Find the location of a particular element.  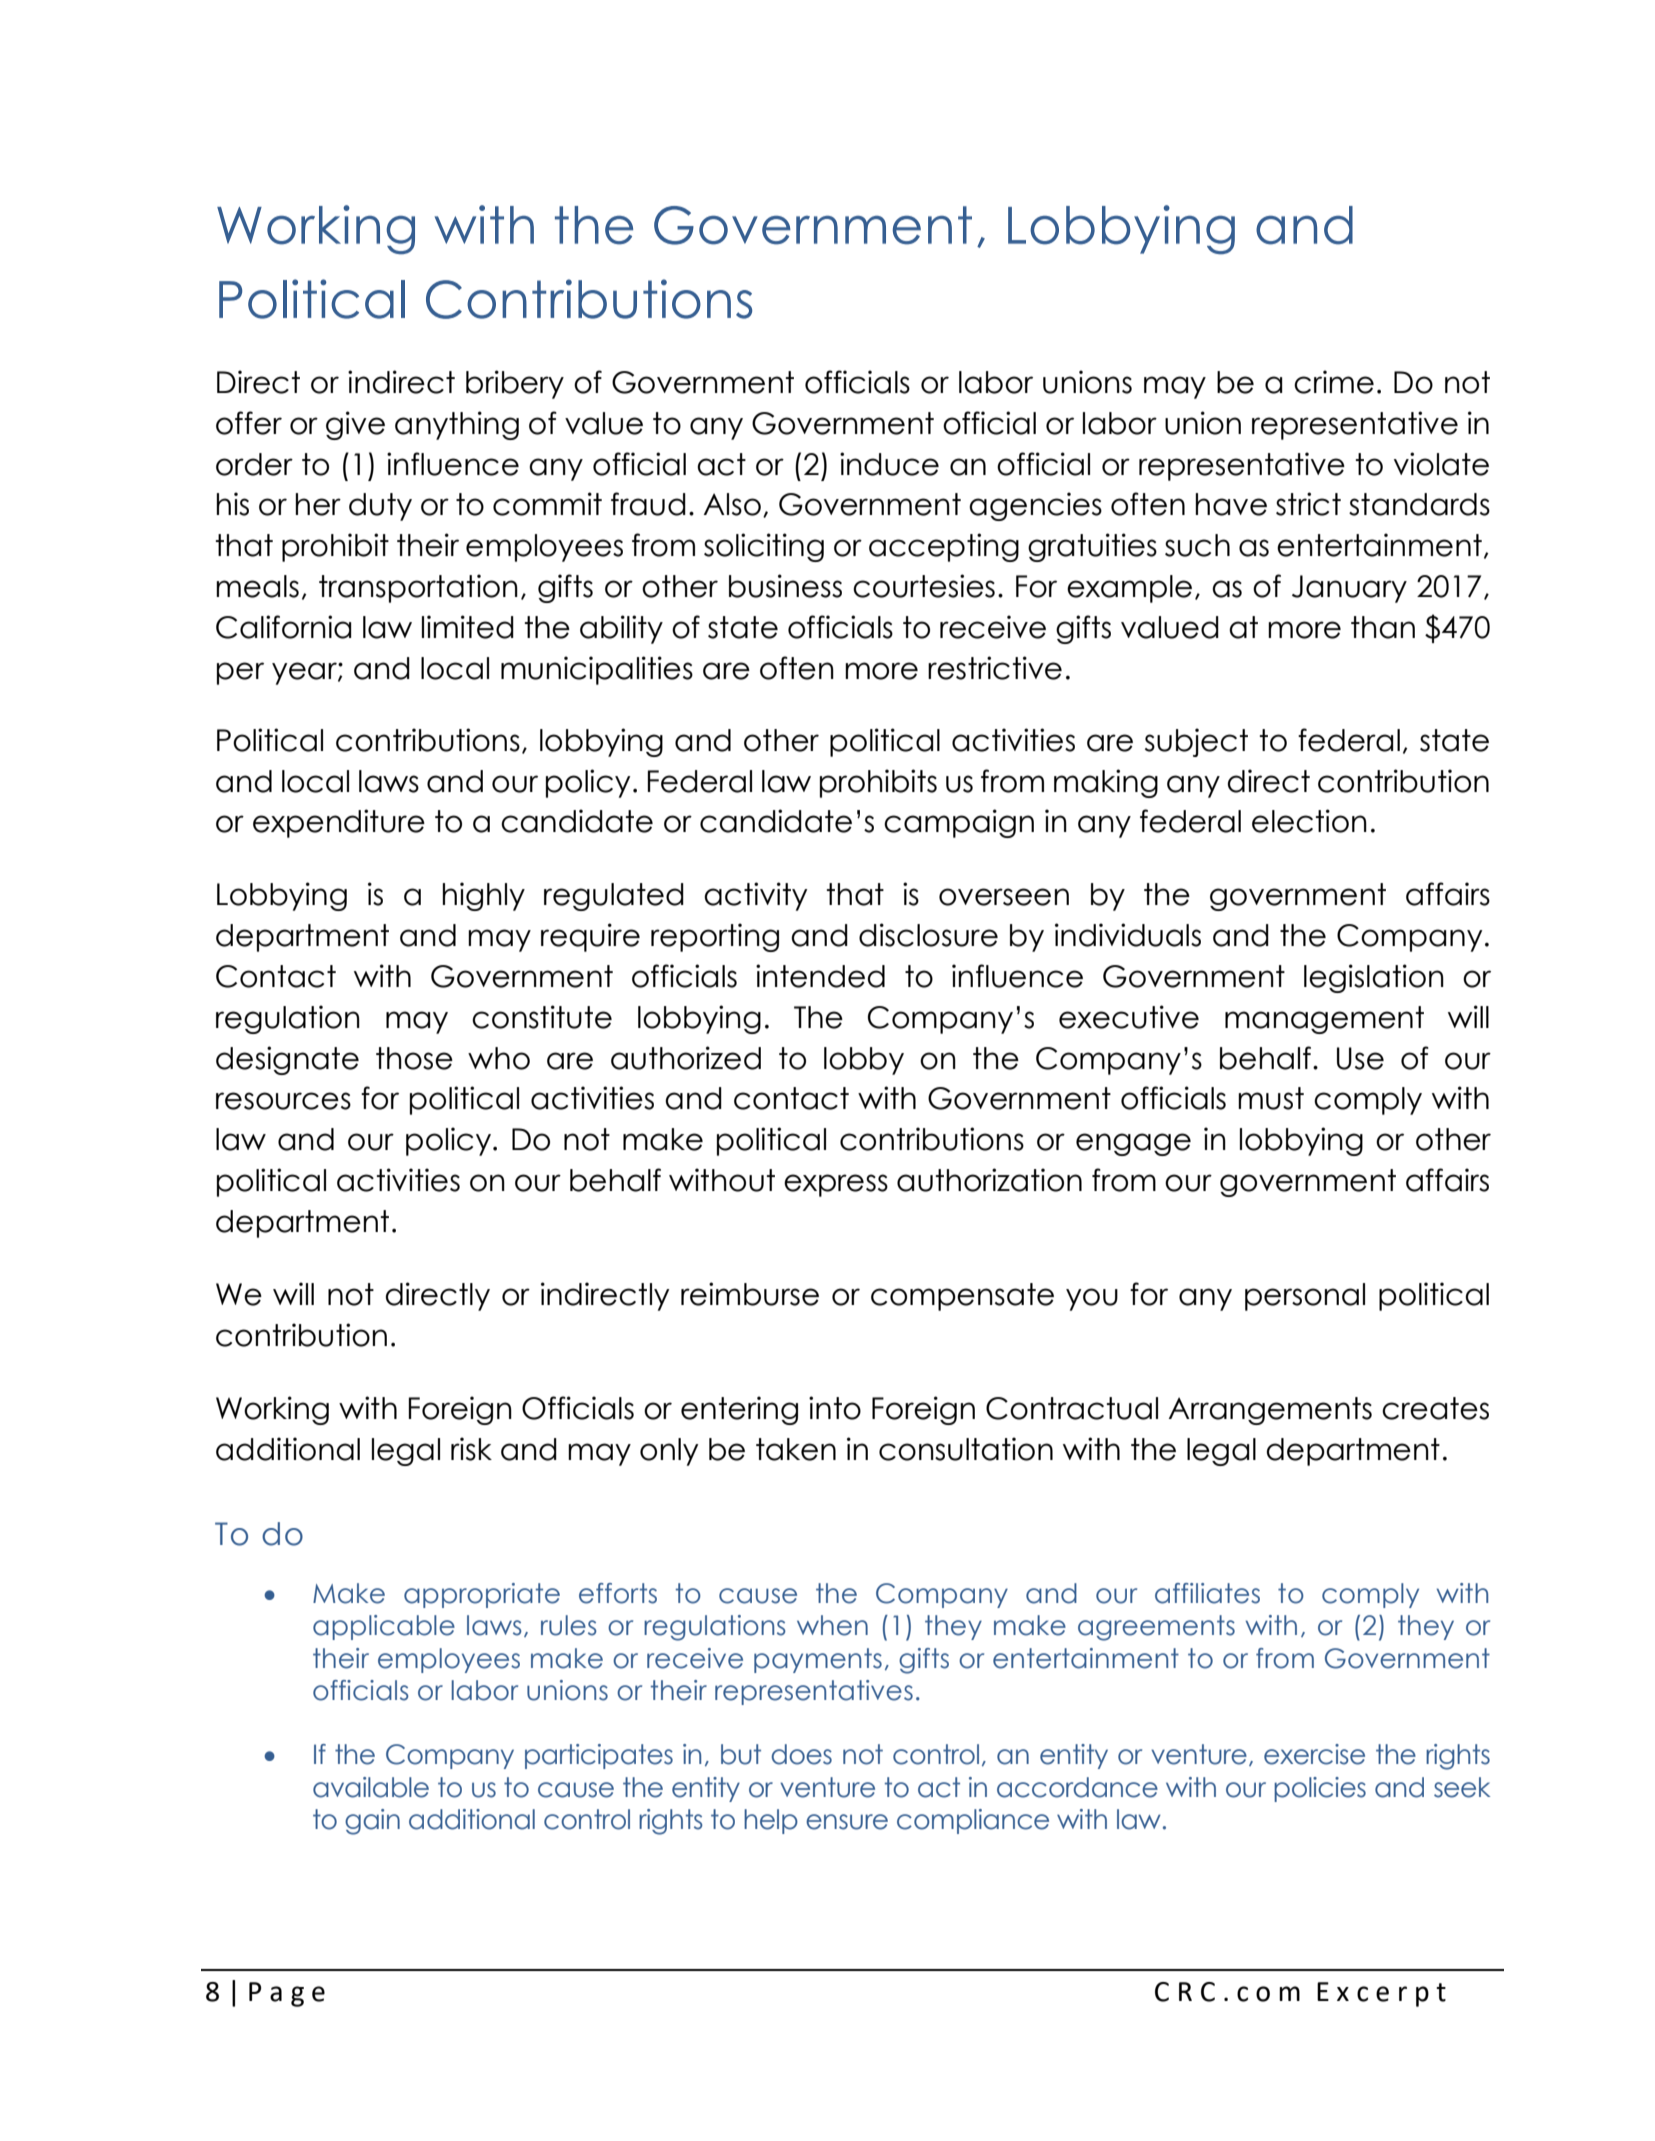

induce is located at coordinates (889, 464).
